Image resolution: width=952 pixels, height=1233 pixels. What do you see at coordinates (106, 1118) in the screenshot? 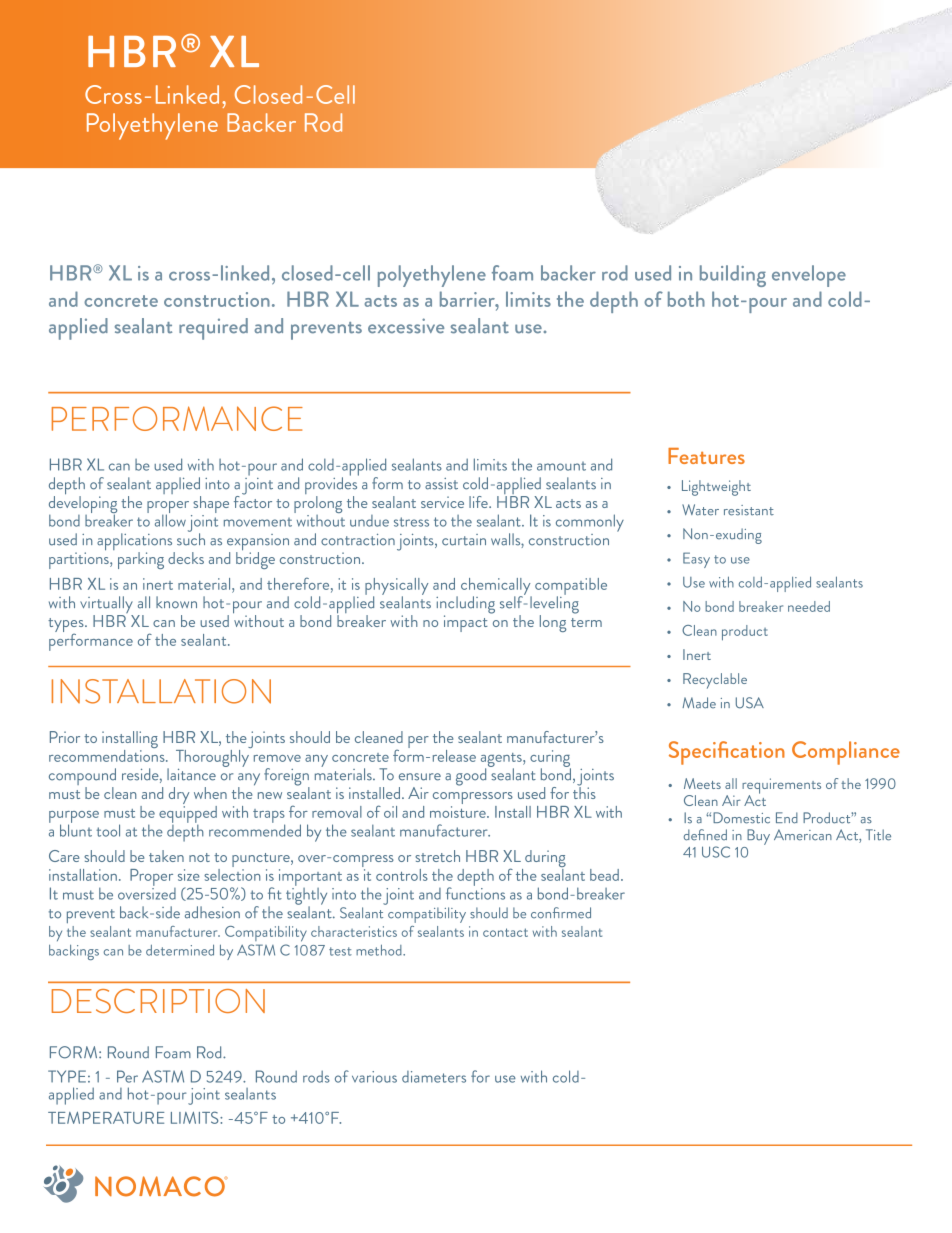
I see `TEMPERATURE` at bounding box center [106, 1118].
